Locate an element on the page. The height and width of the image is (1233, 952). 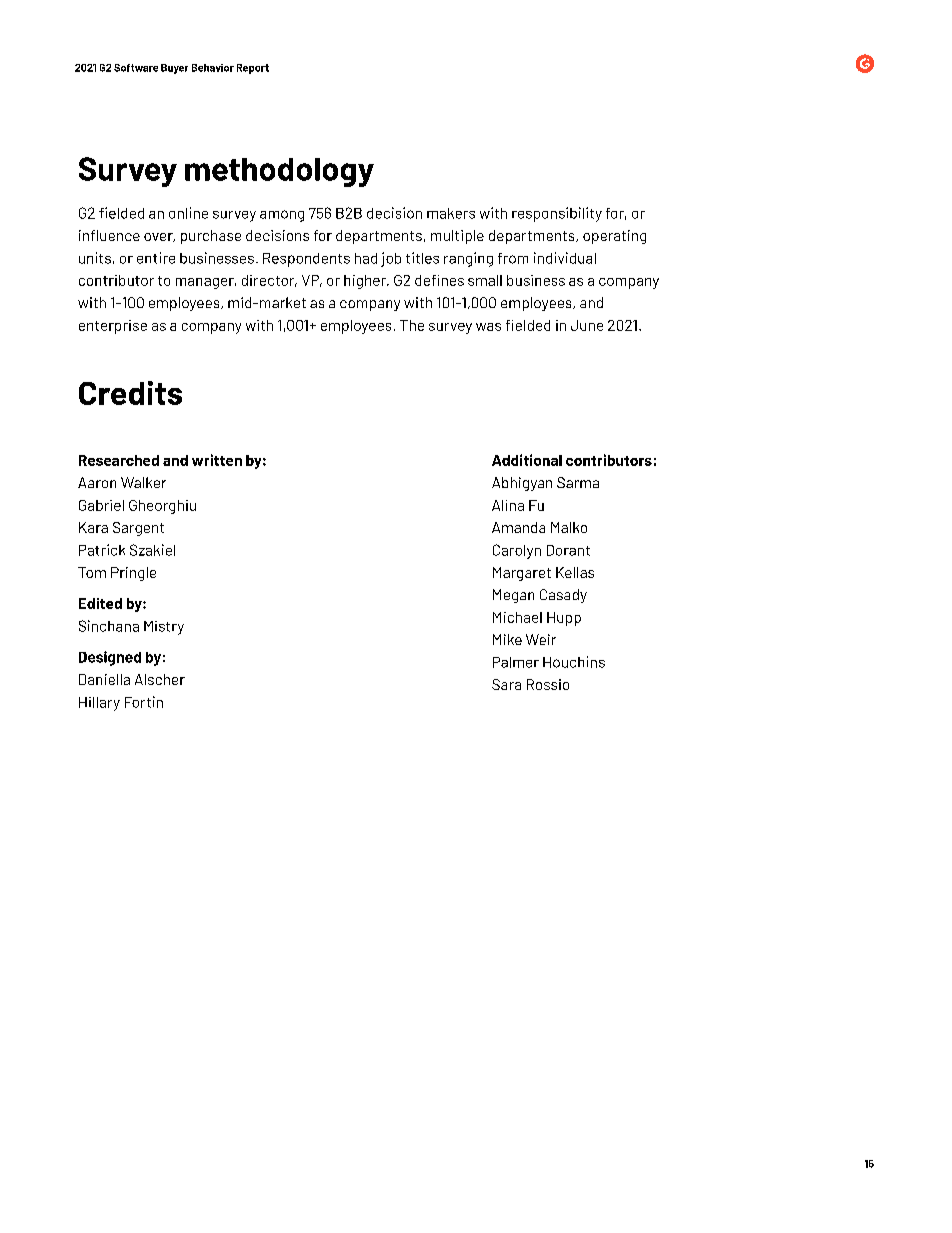
June is located at coordinates (587, 325).
